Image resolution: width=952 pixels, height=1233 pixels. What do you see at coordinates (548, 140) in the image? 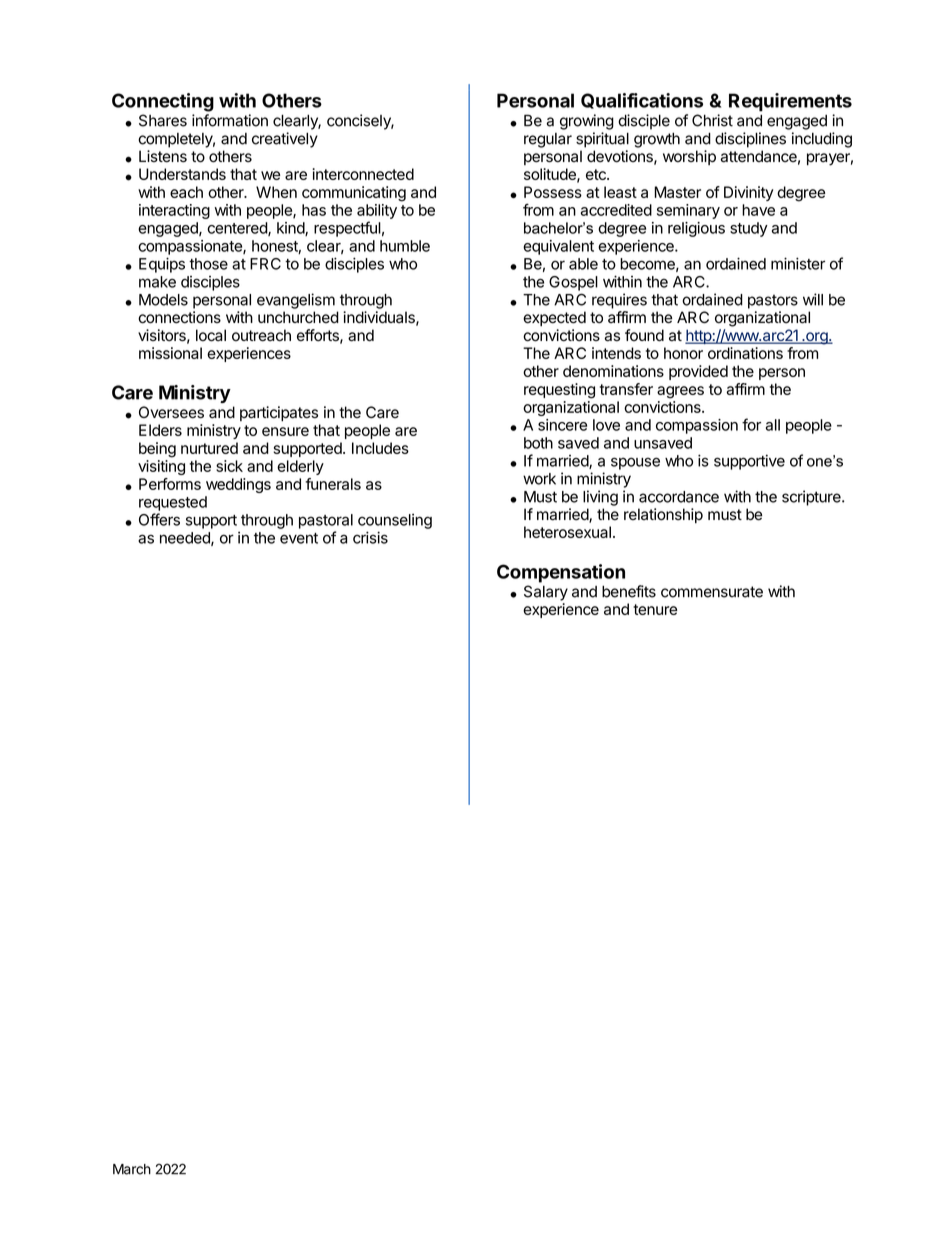
I see `regular` at bounding box center [548, 140].
